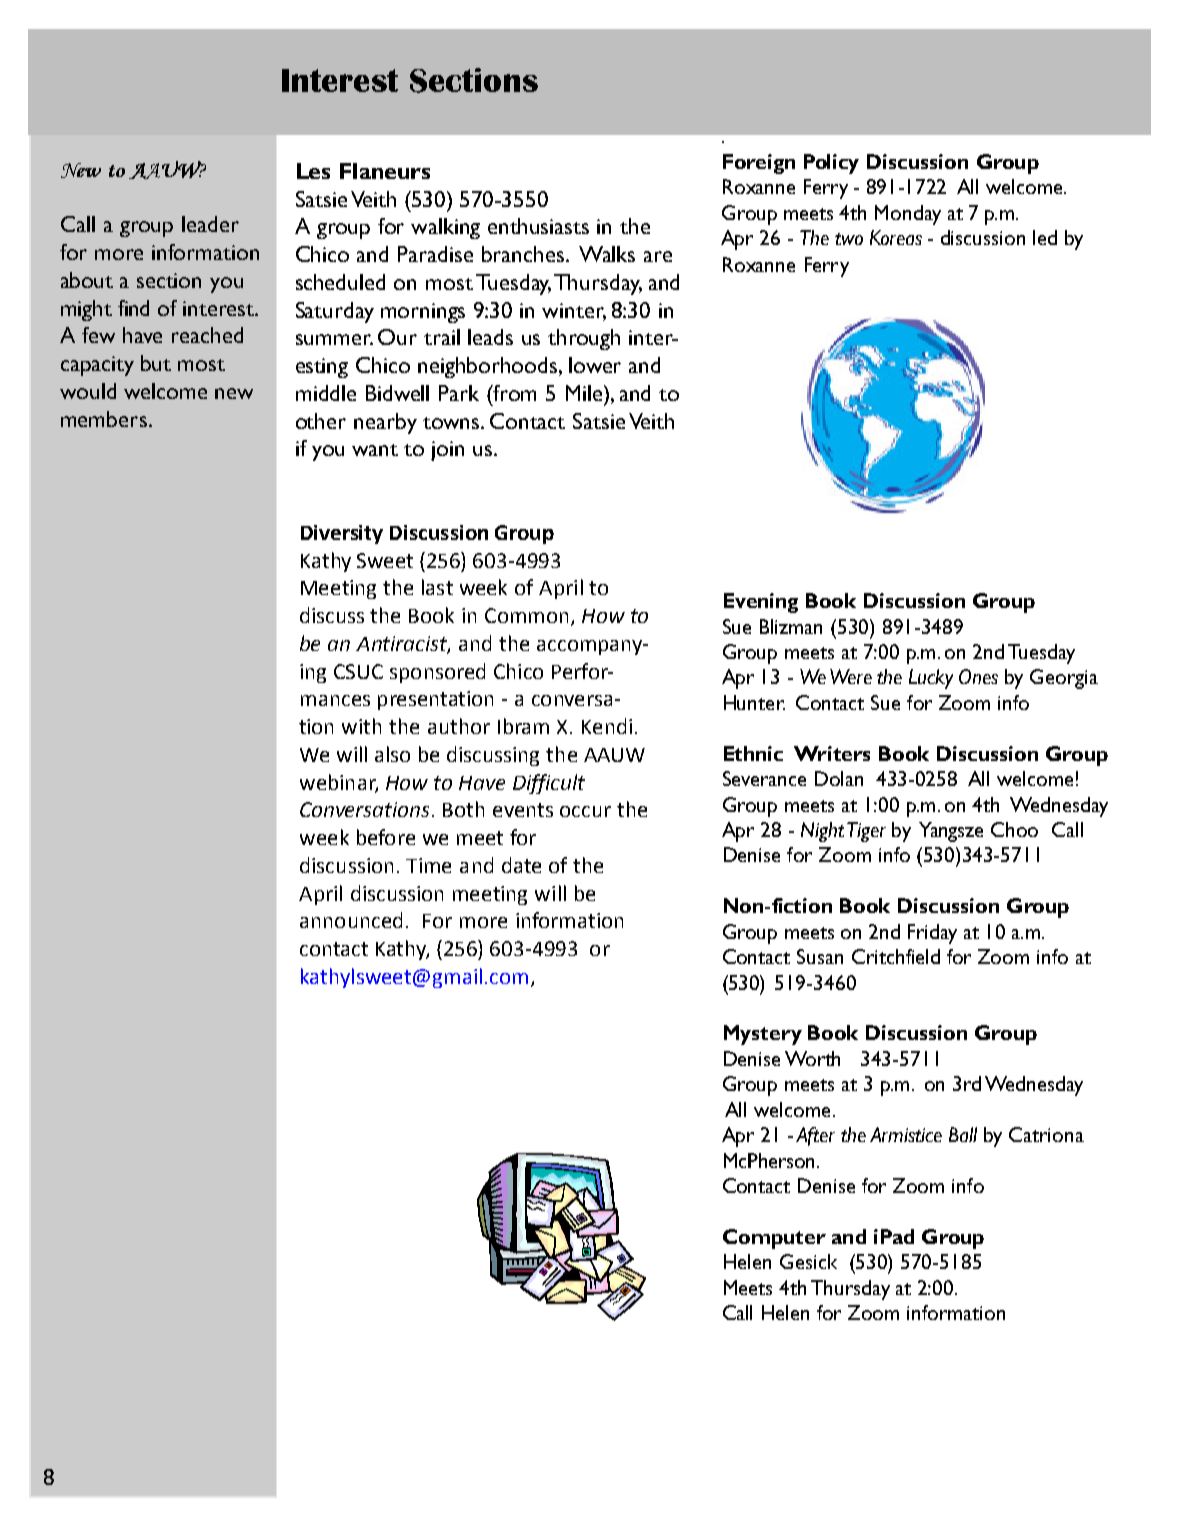 The height and width of the document is (1526, 1179). Describe the element at coordinates (392, 754) in the document. I see `also` at that location.
